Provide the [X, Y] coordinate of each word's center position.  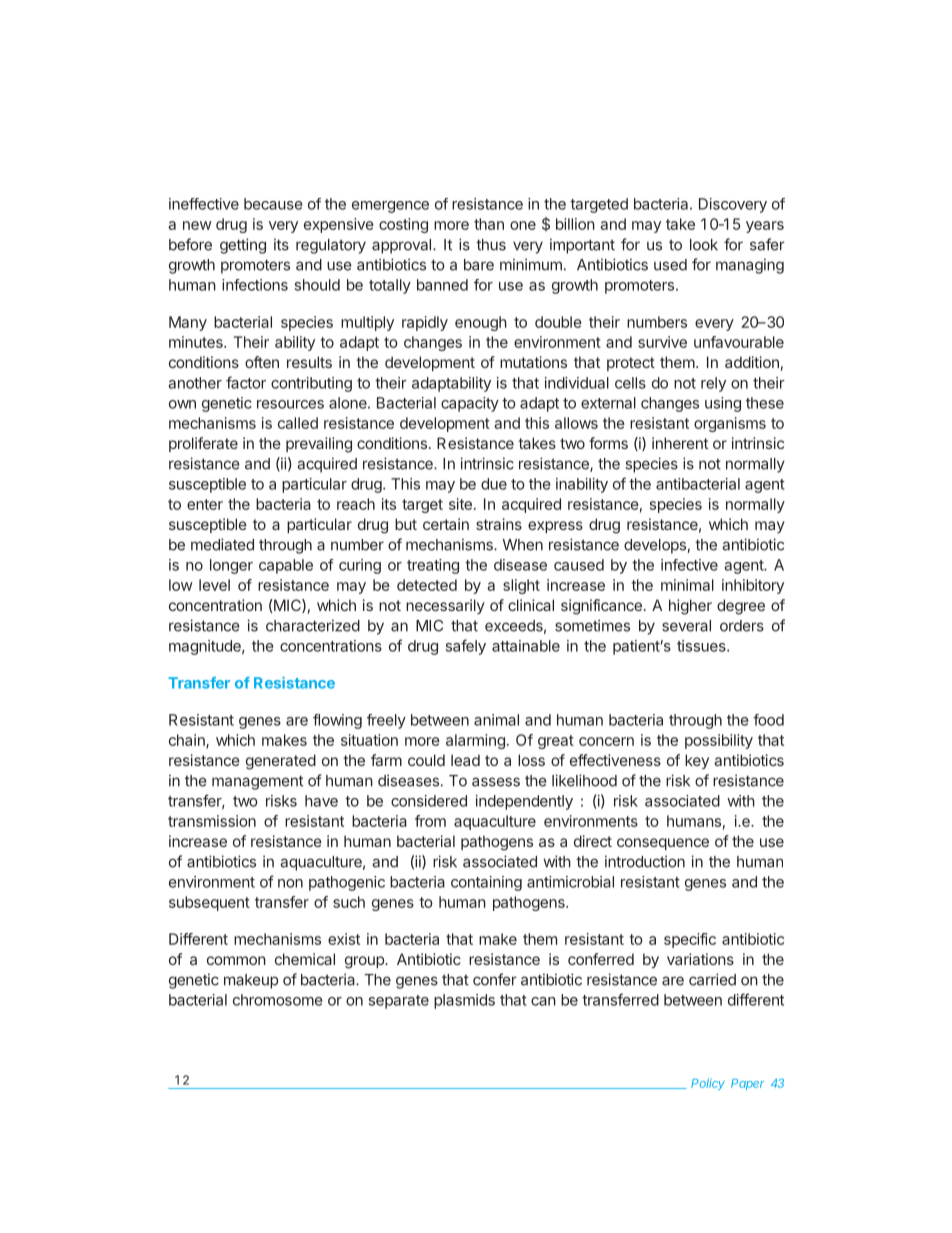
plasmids [464, 1001]
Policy [708, 1084]
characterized [313, 625]
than [489, 224]
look [704, 245]
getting [243, 246]
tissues [702, 646]
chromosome [278, 1000]
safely [466, 647]
